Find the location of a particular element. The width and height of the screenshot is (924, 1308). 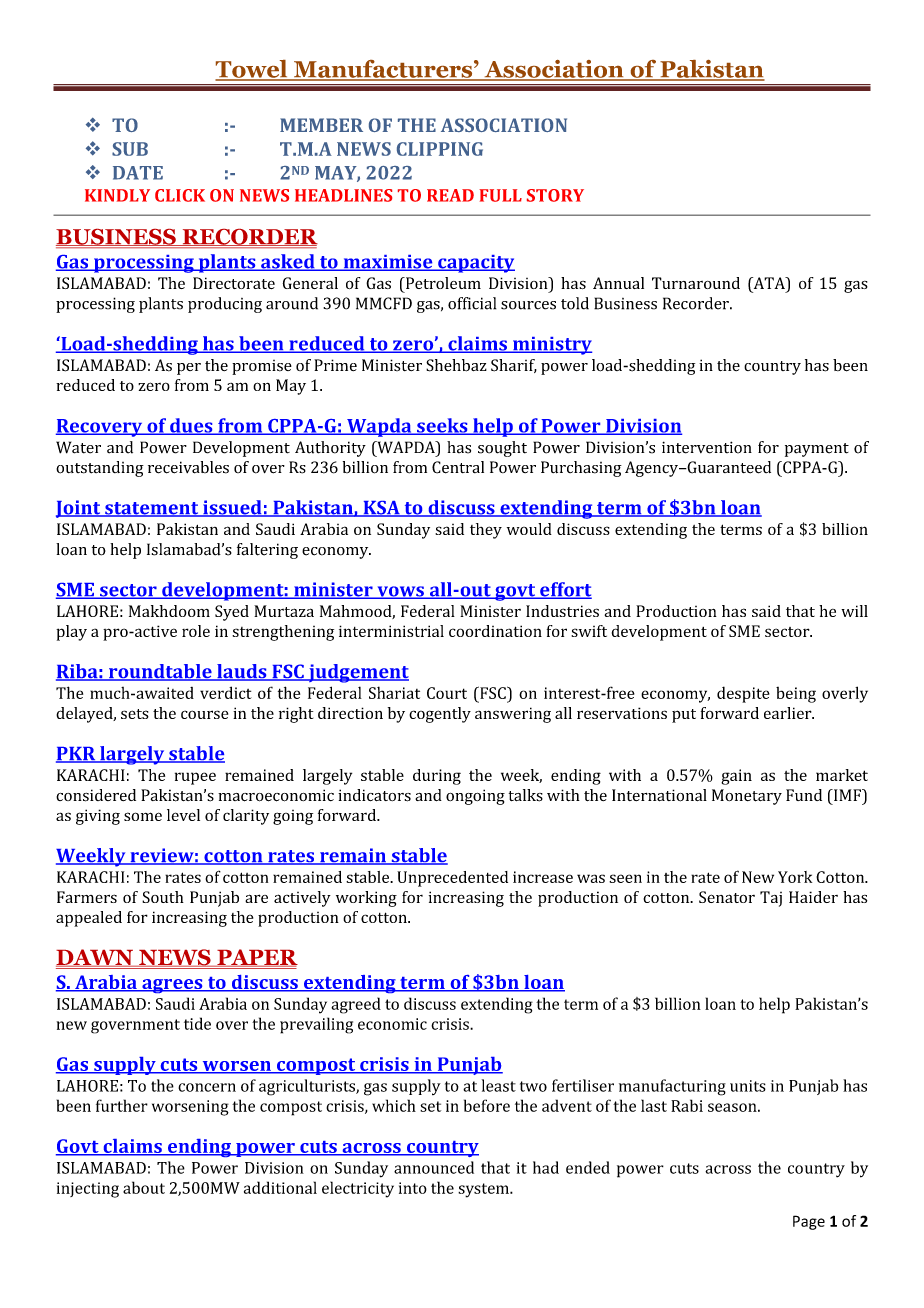

despite is located at coordinates (743, 694).
